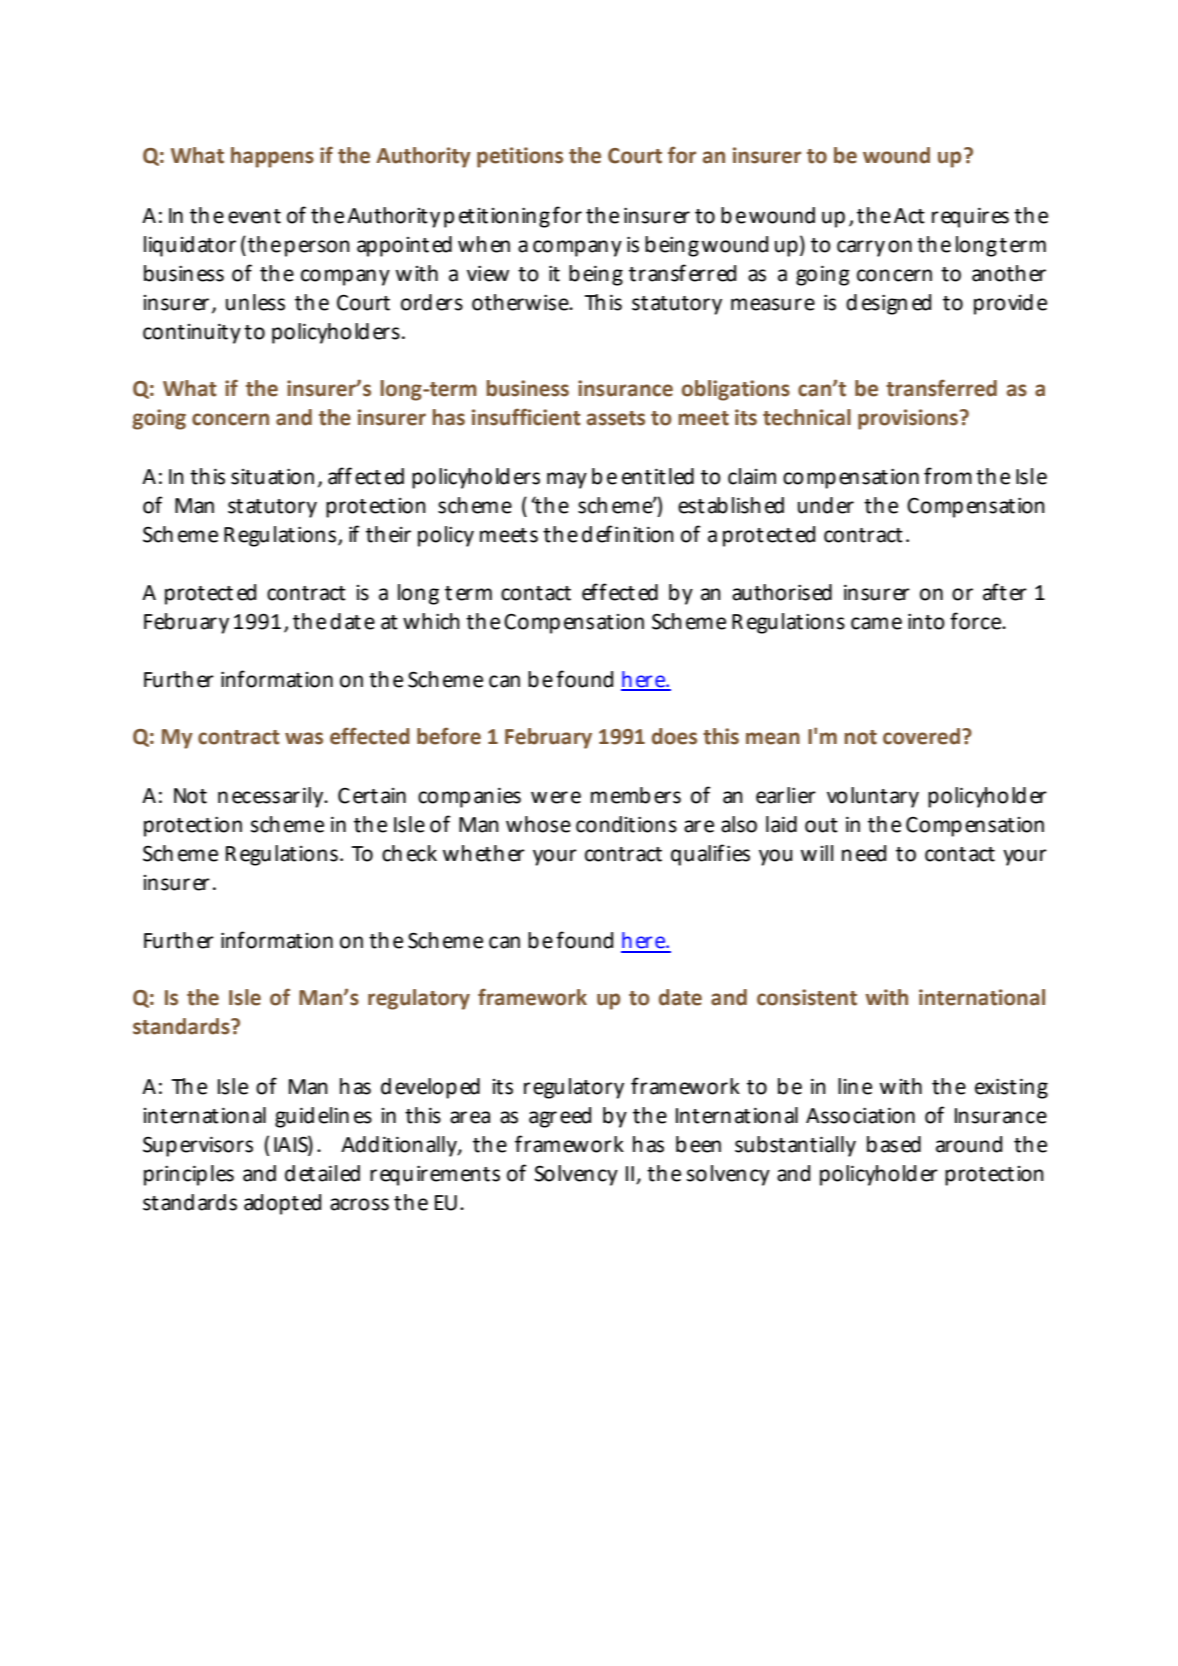 The height and width of the image is (1666, 1178). Describe the element at coordinates (970, 217) in the image. I see `requires` at that location.
